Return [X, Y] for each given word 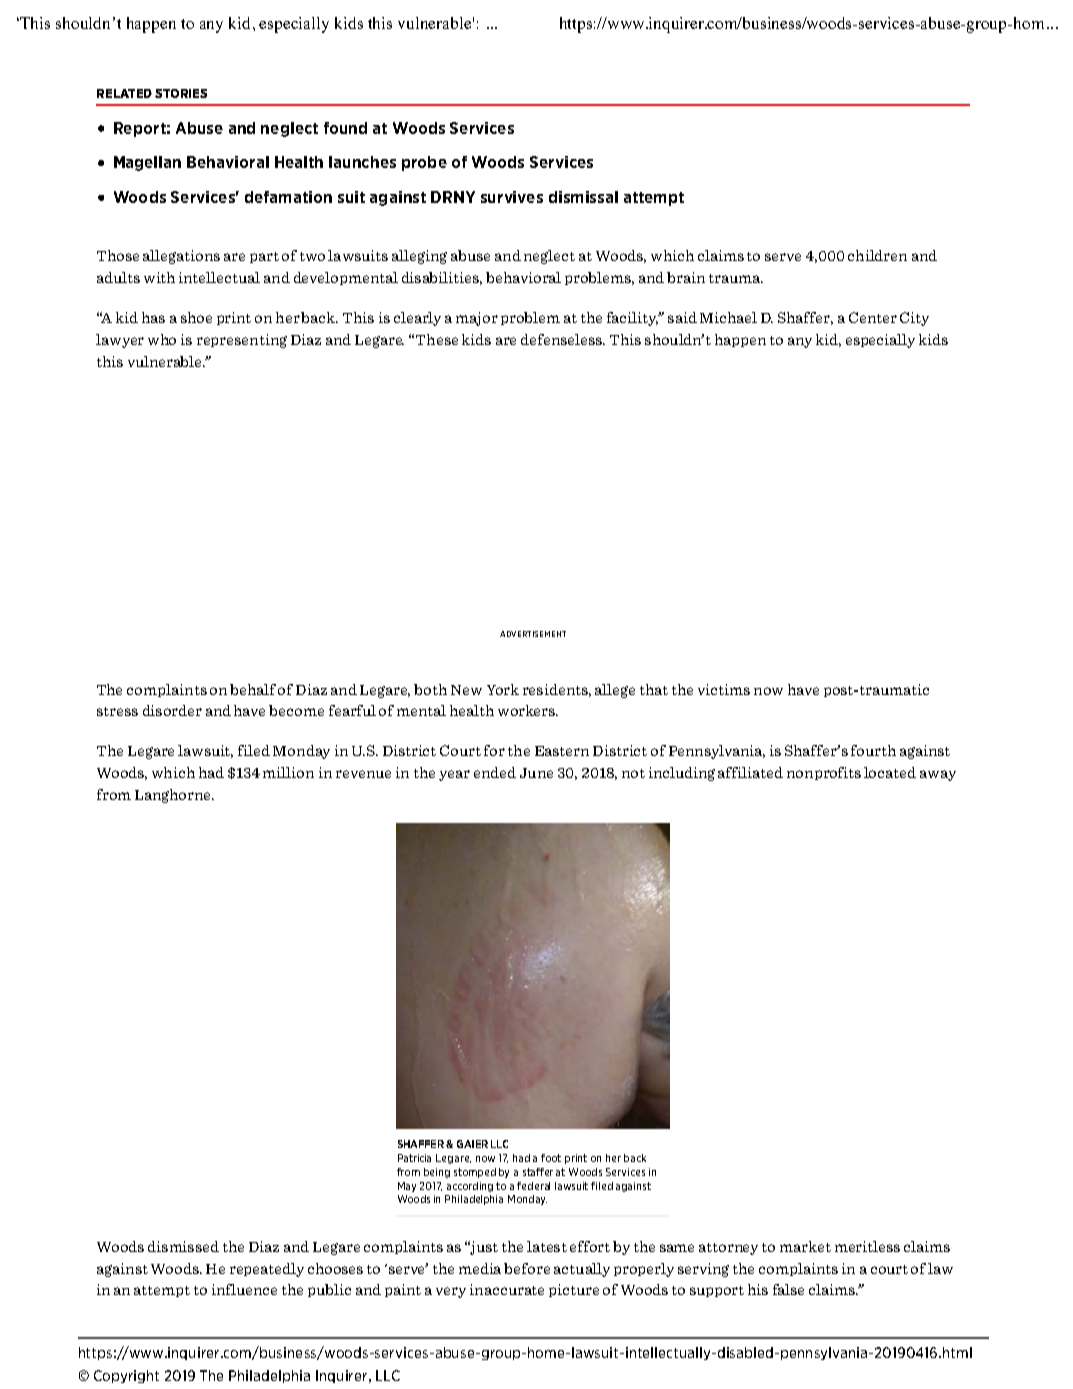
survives [512, 197]
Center [873, 317]
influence [244, 1289]
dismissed [183, 1246]
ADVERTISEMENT [533, 634]
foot [551, 1158]
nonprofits [824, 773]
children [877, 255]
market [805, 1246]
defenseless [562, 339]
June [536, 773]
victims [724, 689]
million [288, 772]
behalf [253, 689]
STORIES [181, 93]
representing [242, 341]
